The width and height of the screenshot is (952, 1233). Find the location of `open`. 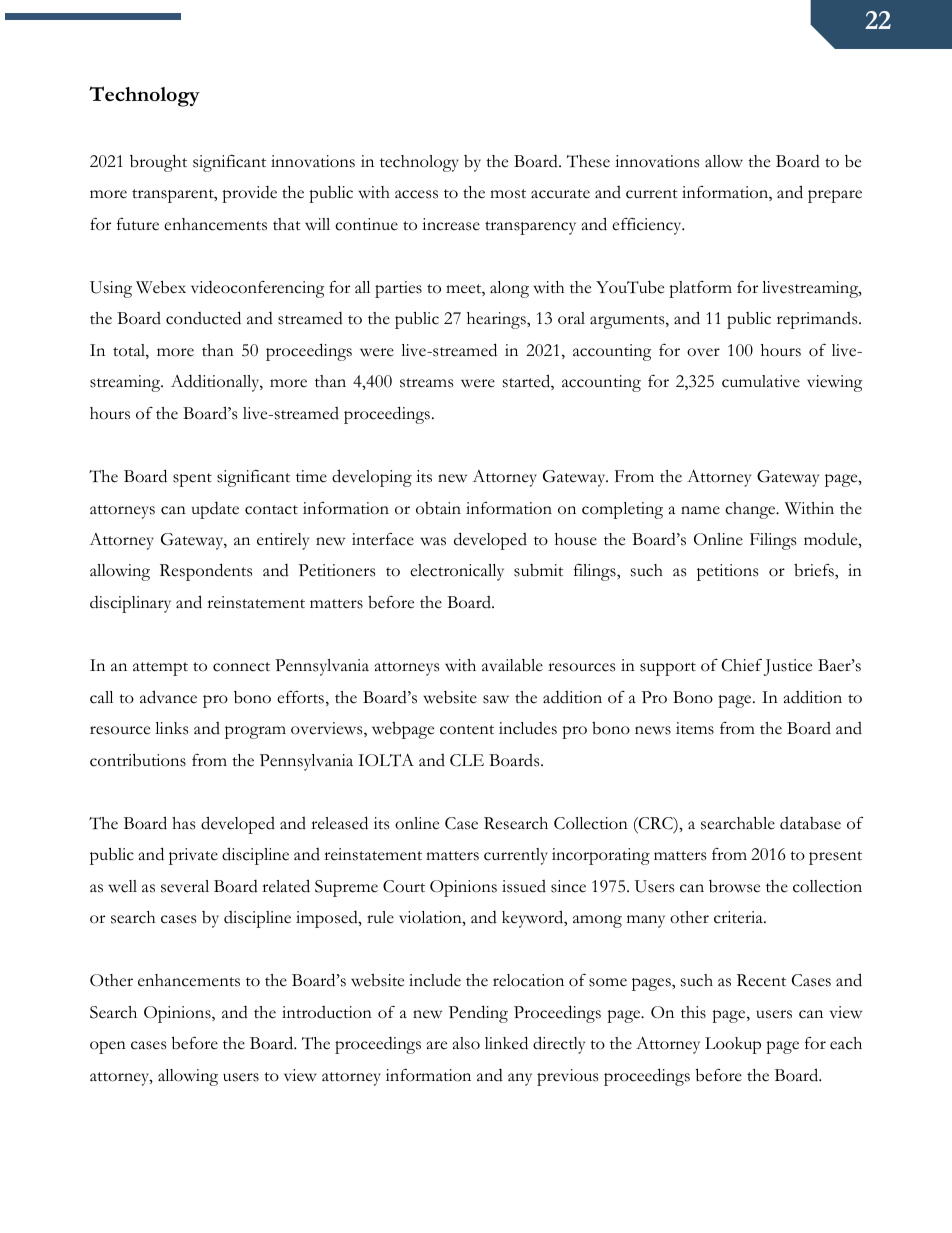

open is located at coordinates (108, 1047).
